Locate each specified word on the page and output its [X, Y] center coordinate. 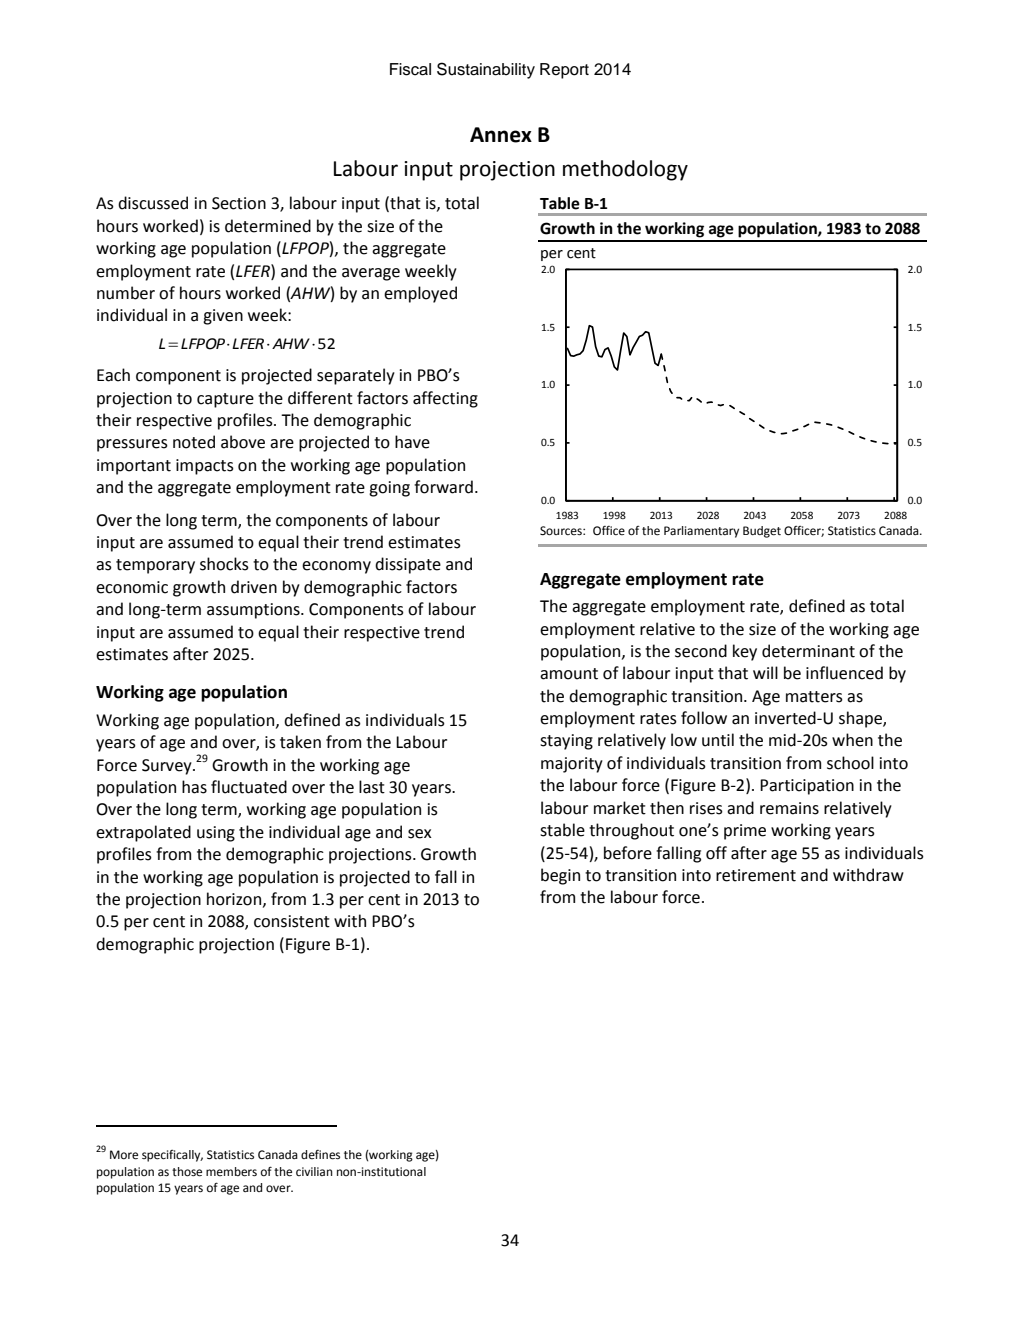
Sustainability [486, 70]
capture [225, 400]
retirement [756, 875]
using [216, 834]
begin [560, 876]
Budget [762, 532]
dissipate [408, 565]
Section [239, 203]
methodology [625, 170]
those [187, 1172]
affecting [445, 399]
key [745, 652]
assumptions [254, 611]
